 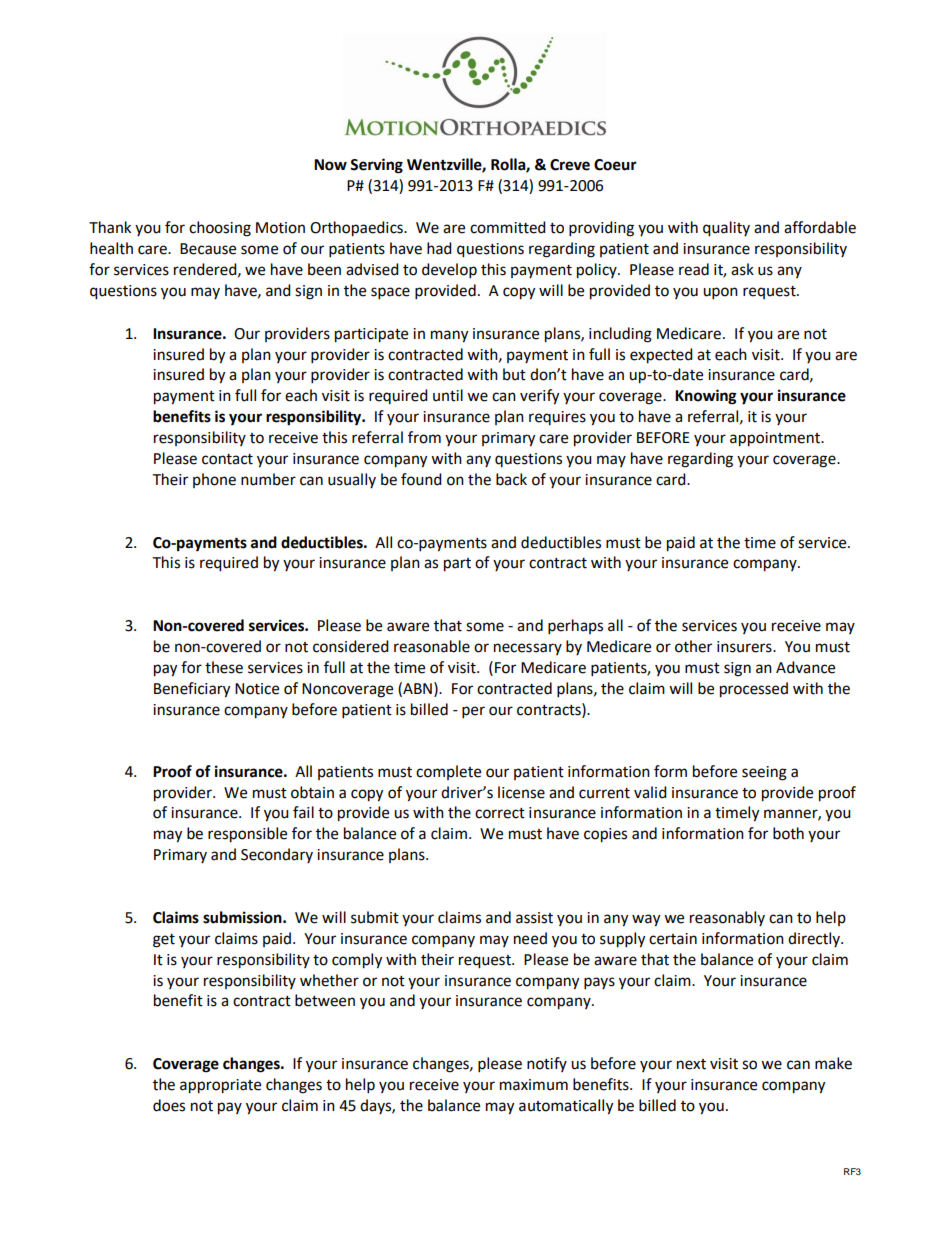 What do you see at coordinates (726, 229) in the screenshot?
I see `quality` at bounding box center [726, 229].
